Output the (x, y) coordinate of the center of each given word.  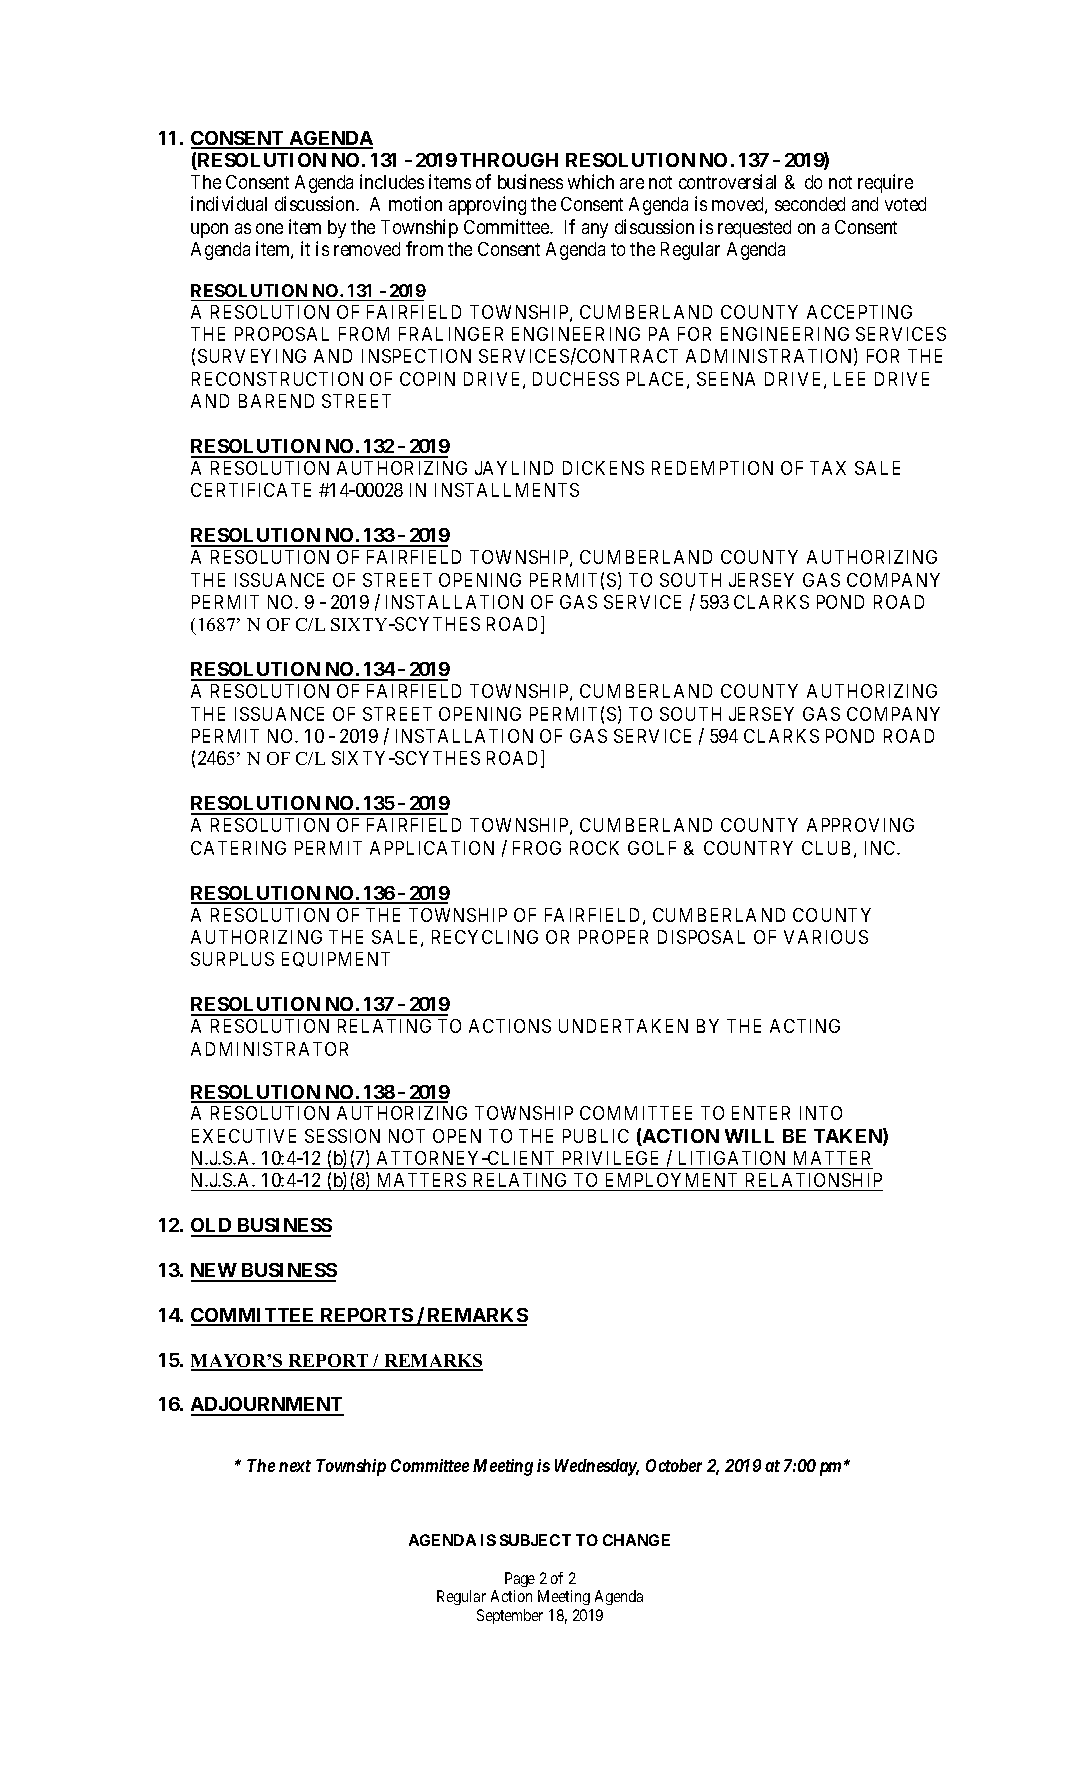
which (591, 181)
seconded (810, 204)
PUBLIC (596, 1136)
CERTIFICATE (251, 490)
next (295, 1466)
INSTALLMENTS (507, 490)
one (269, 228)
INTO (821, 1113)
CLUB (826, 848)
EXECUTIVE (244, 1136)
